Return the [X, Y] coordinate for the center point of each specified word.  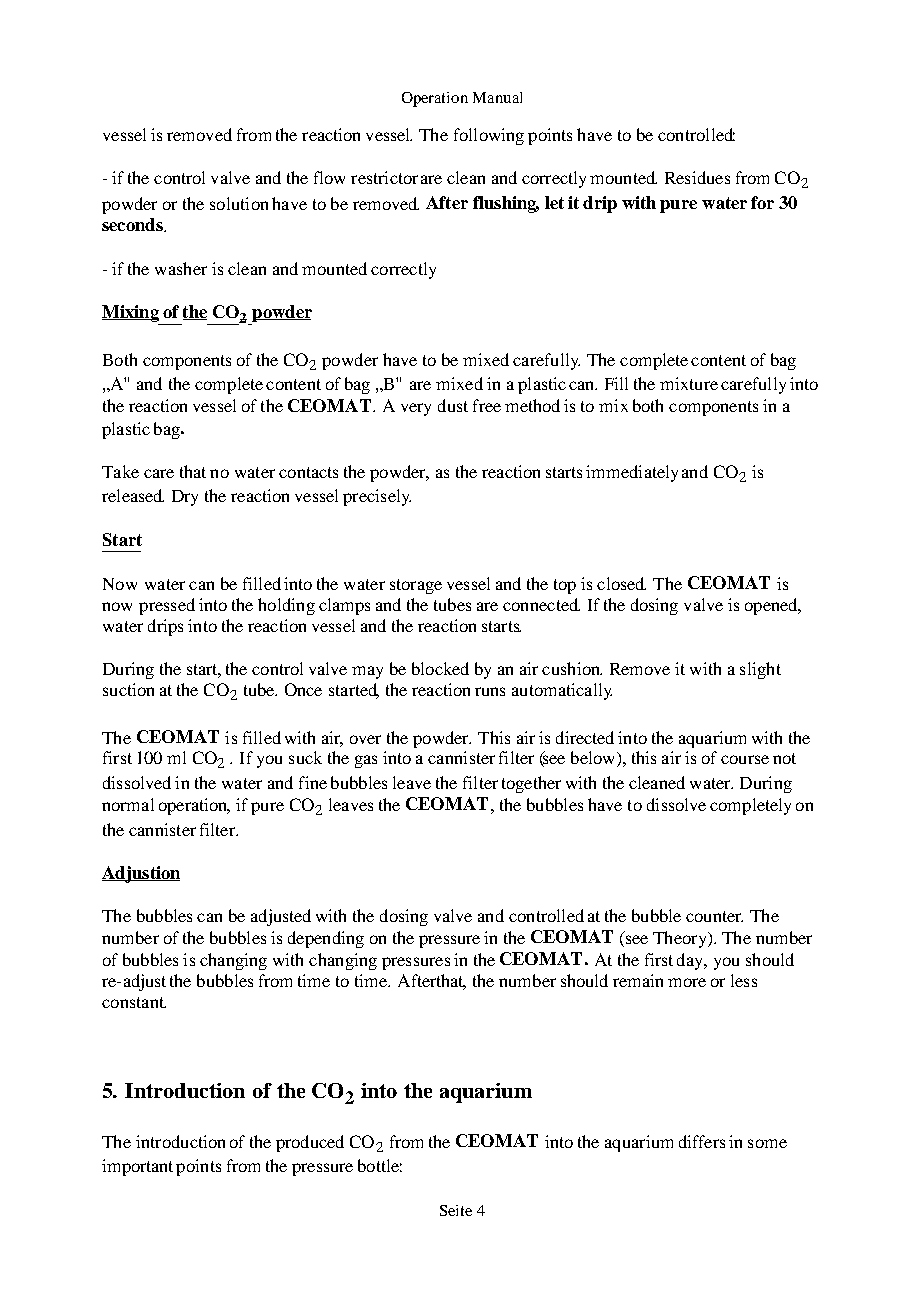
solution [239, 203]
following [489, 136]
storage [416, 586]
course [745, 759]
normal [128, 804]
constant [134, 1002]
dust [453, 405]
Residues [697, 177]
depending [326, 939]
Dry [185, 498]
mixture [689, 383]
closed [621, 583]
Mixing [131, 315]
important [137, 1167]
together [531, 784]
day [691, 961]
